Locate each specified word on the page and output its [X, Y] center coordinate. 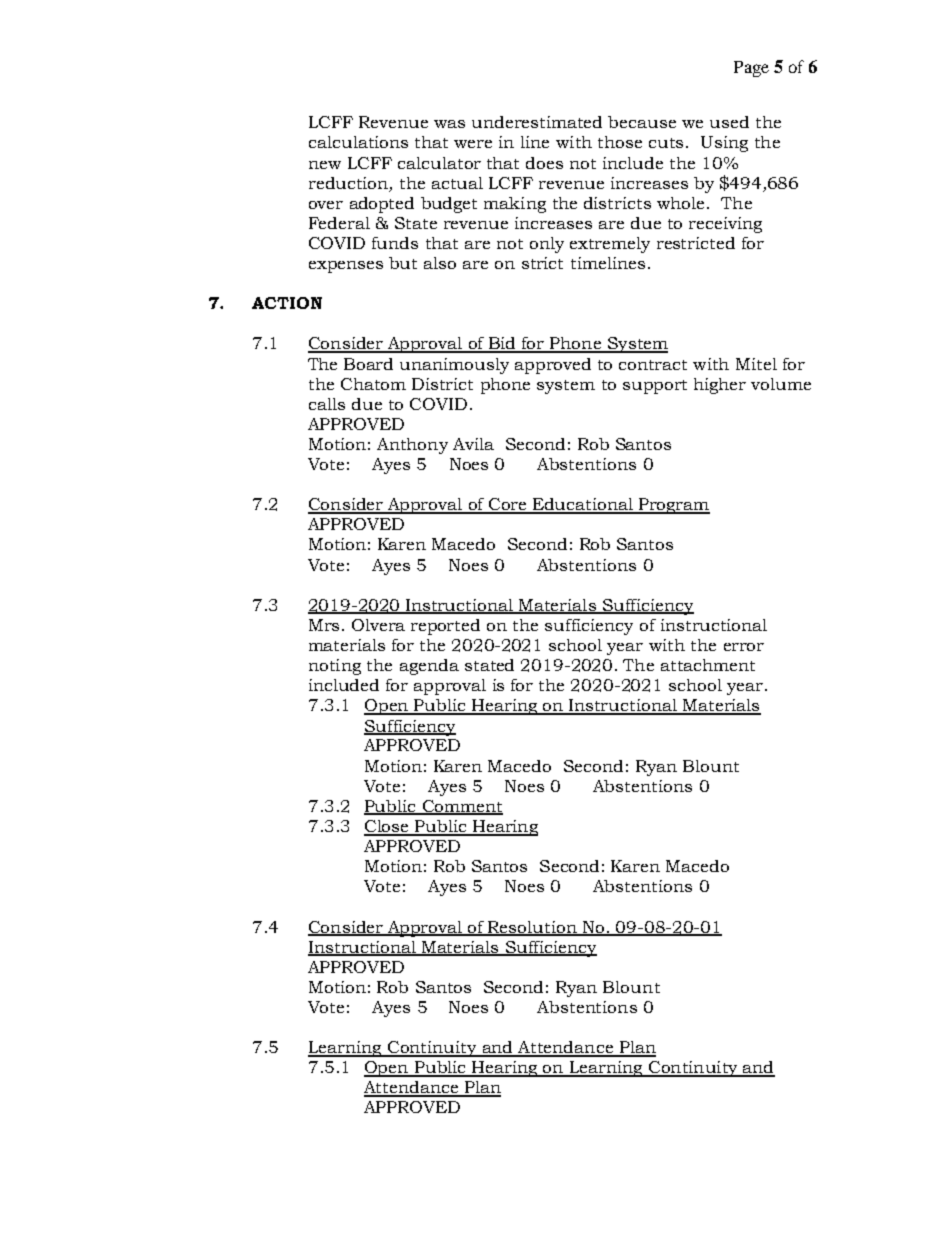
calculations [358, 142]
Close [387, 827]
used [729, 122]
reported [445, 627]
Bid [502, 344]
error [744, 647]
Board [368, 364]
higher [720, 386]
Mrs [324, 625]
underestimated [537, 122]
